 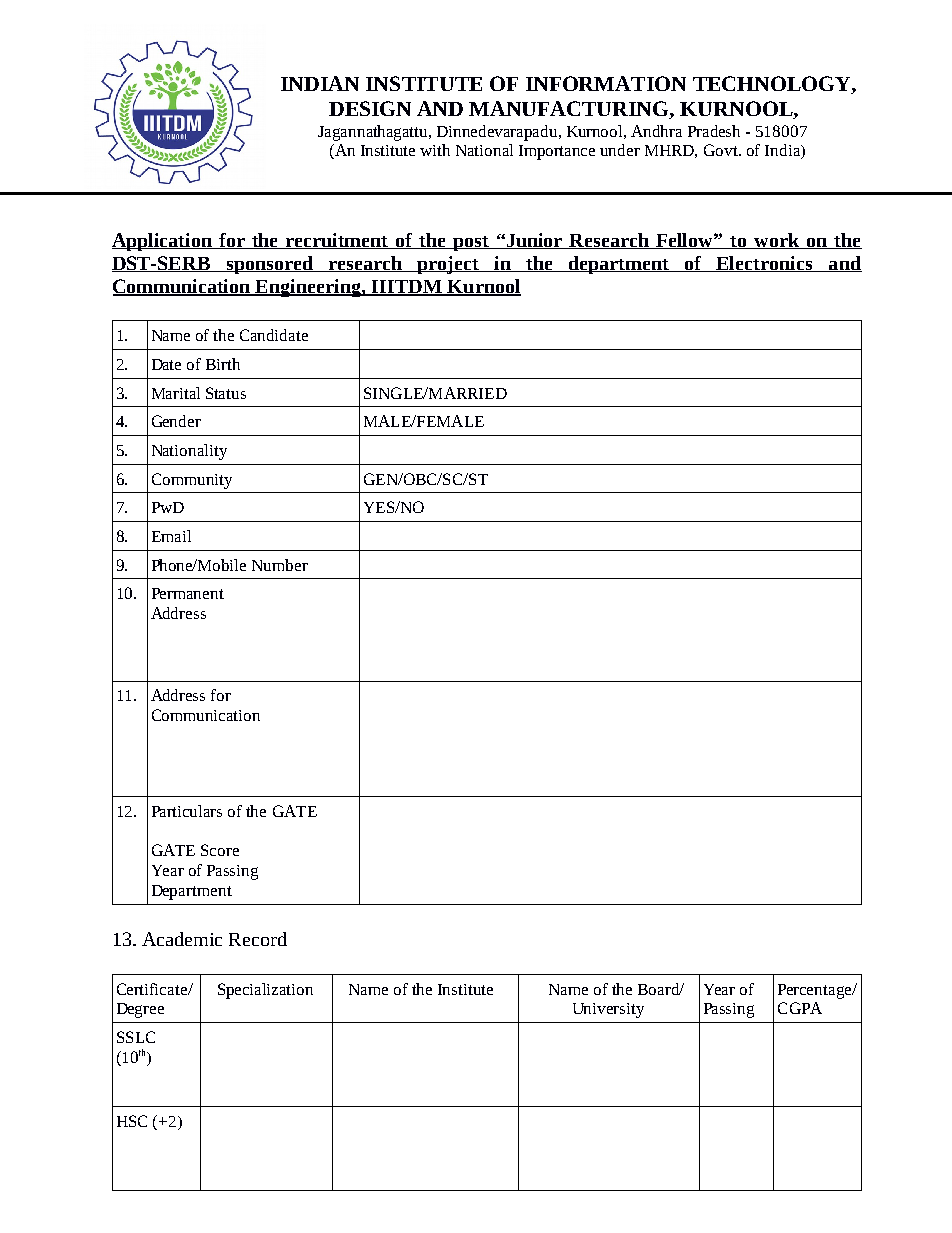 I want to click on HSC, so click(x=132, y=1121).
